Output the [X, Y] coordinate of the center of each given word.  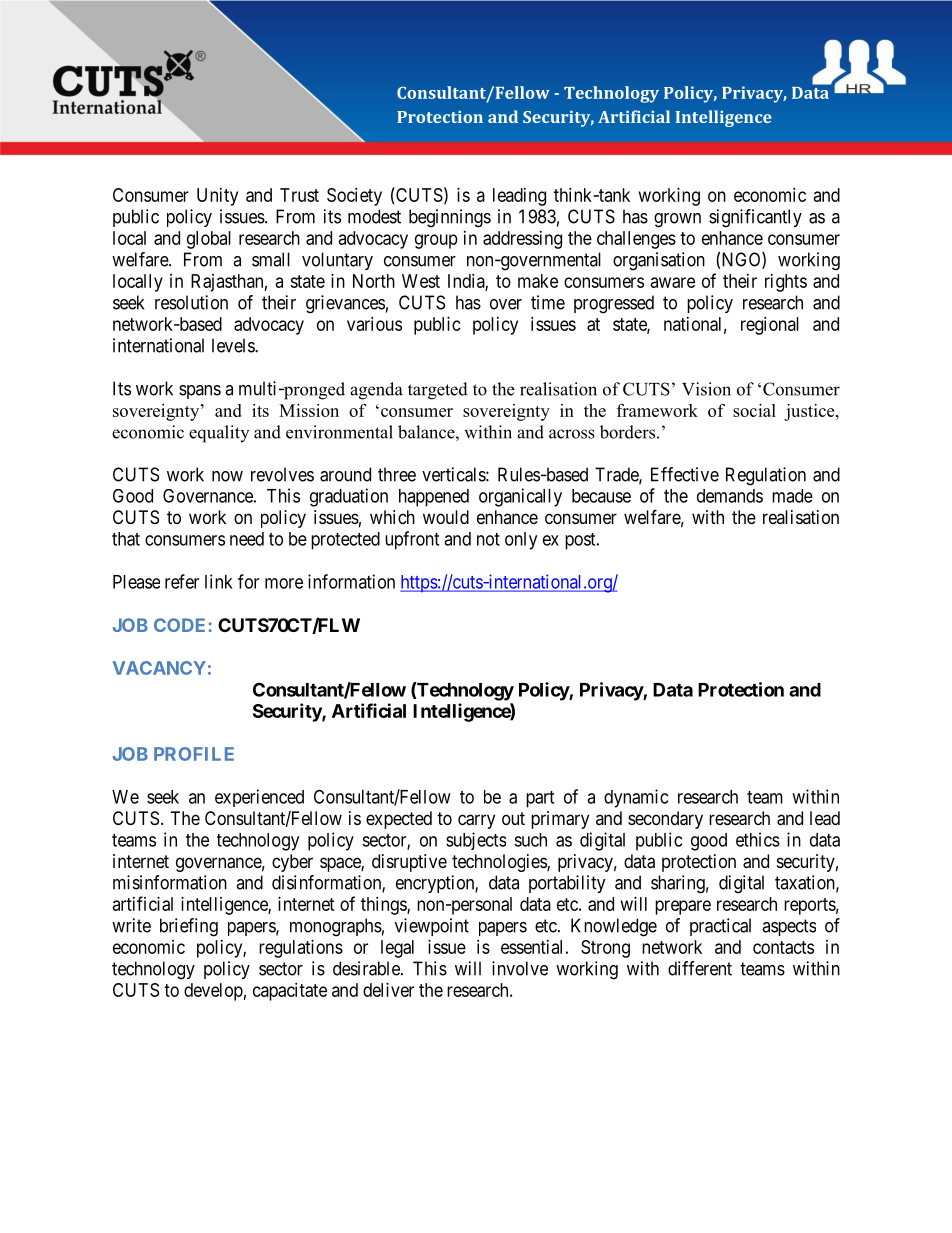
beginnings [450, 218]
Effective [685, 474]
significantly [755, 218]
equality [219, 434]
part [540, 799]
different [700, 968]
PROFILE [194, 754]
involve [520, 968]
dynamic [636, 798]
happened [434, 498]
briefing [189, 927]
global [209, 240]
